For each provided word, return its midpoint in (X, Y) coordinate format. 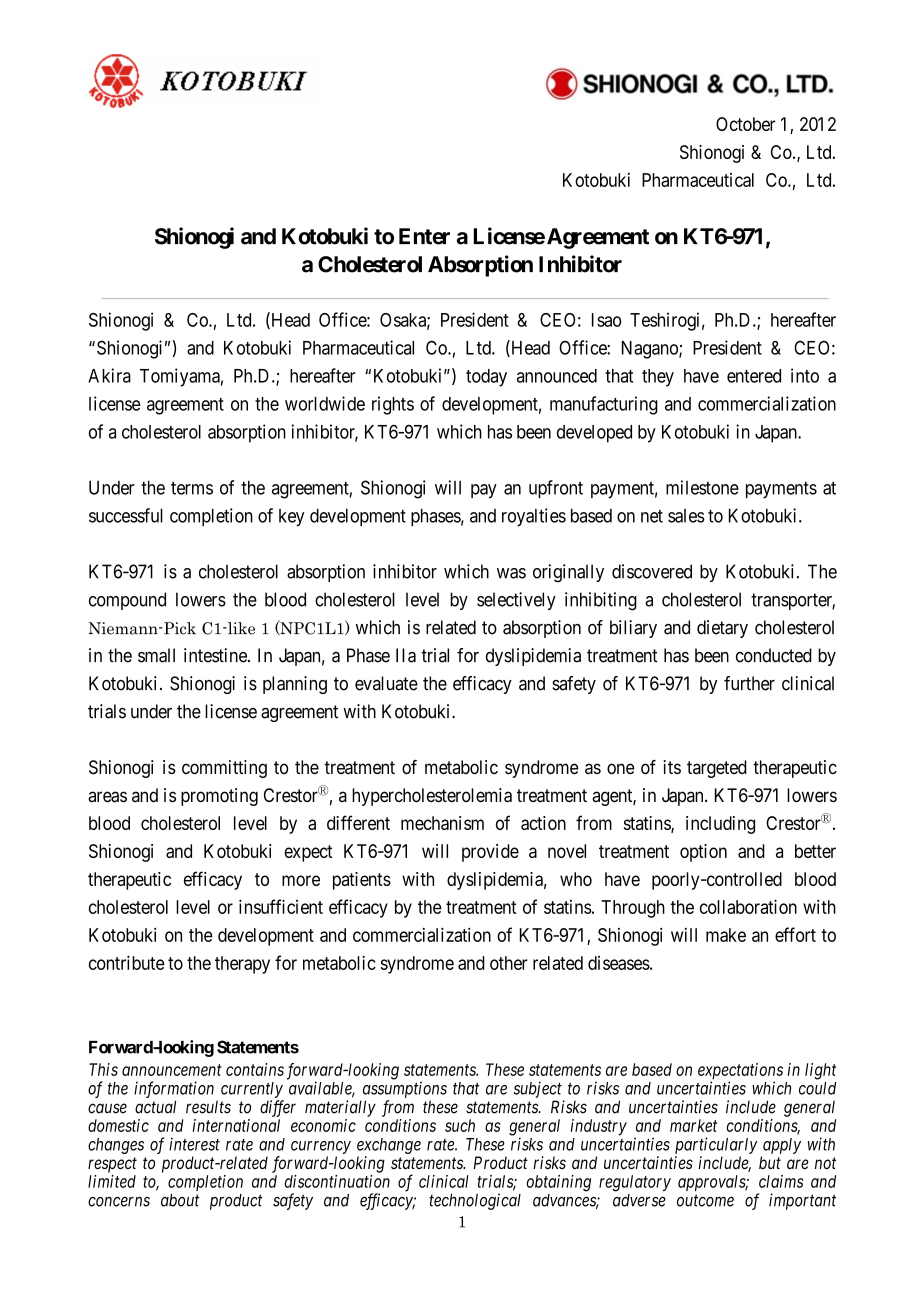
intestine (216, 655)
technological (475, 1201)
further (749, 683)
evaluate (386, 683)
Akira (109, 375)
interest (194, 1144)
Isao (606, 320)
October (746, 124)
